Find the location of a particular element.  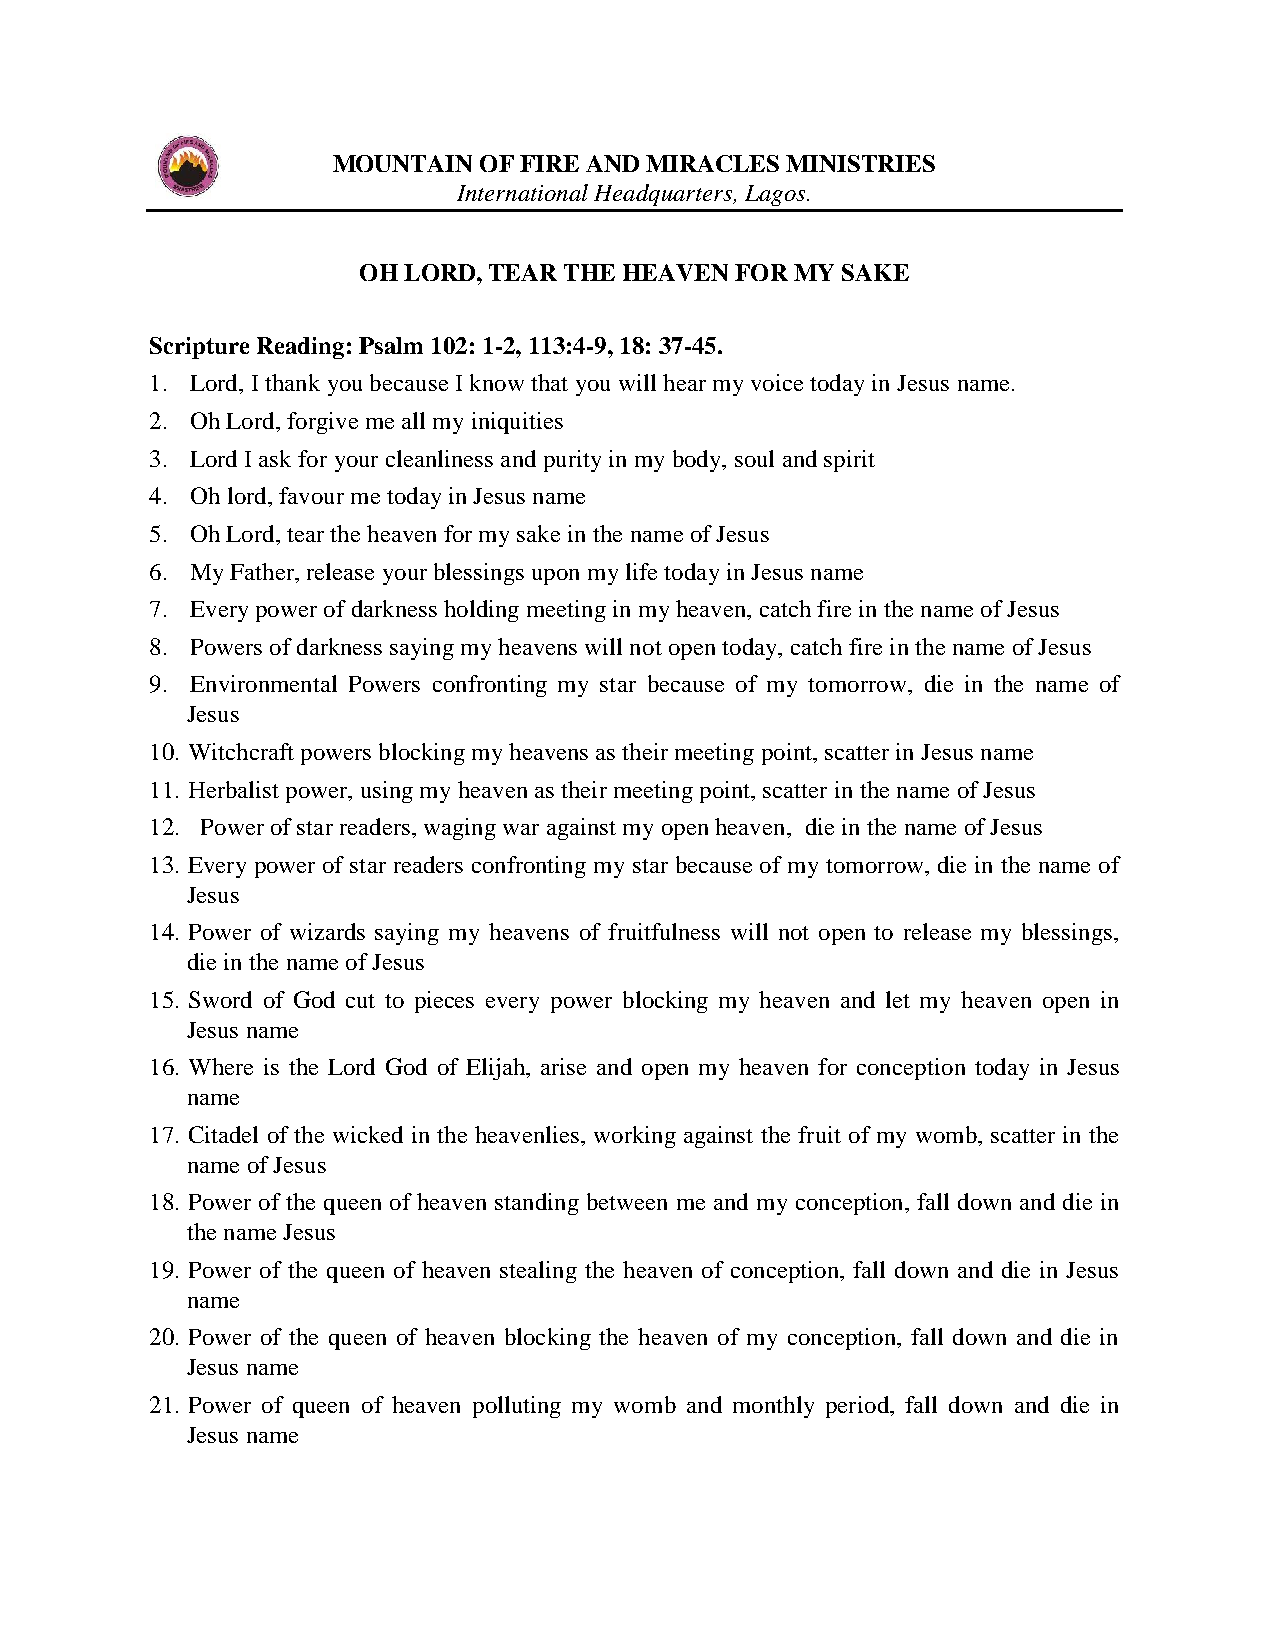

polluting is located at coordinates (517, 1407).
